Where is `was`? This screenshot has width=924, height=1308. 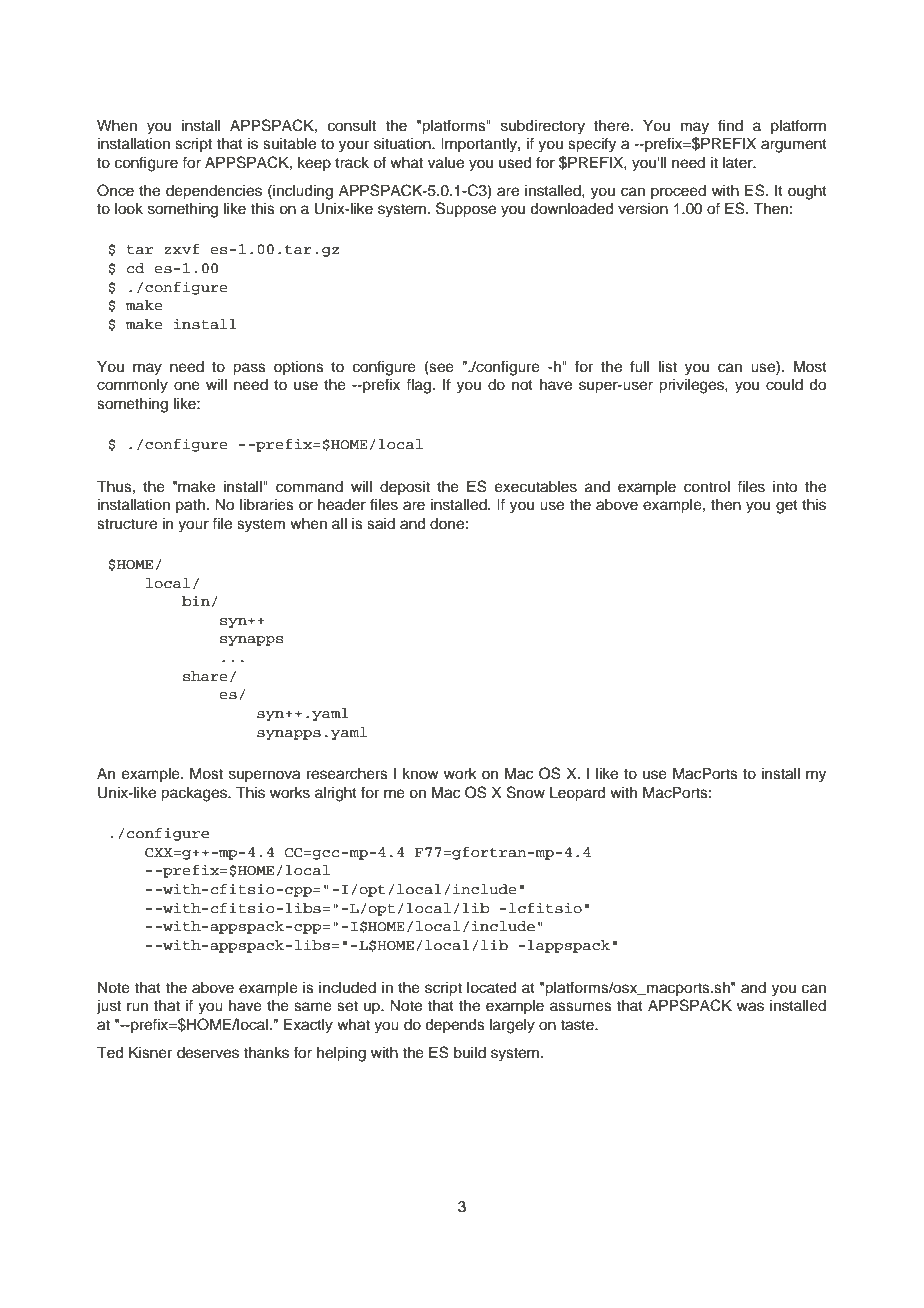 was is located at coordinates (750, 1007).
